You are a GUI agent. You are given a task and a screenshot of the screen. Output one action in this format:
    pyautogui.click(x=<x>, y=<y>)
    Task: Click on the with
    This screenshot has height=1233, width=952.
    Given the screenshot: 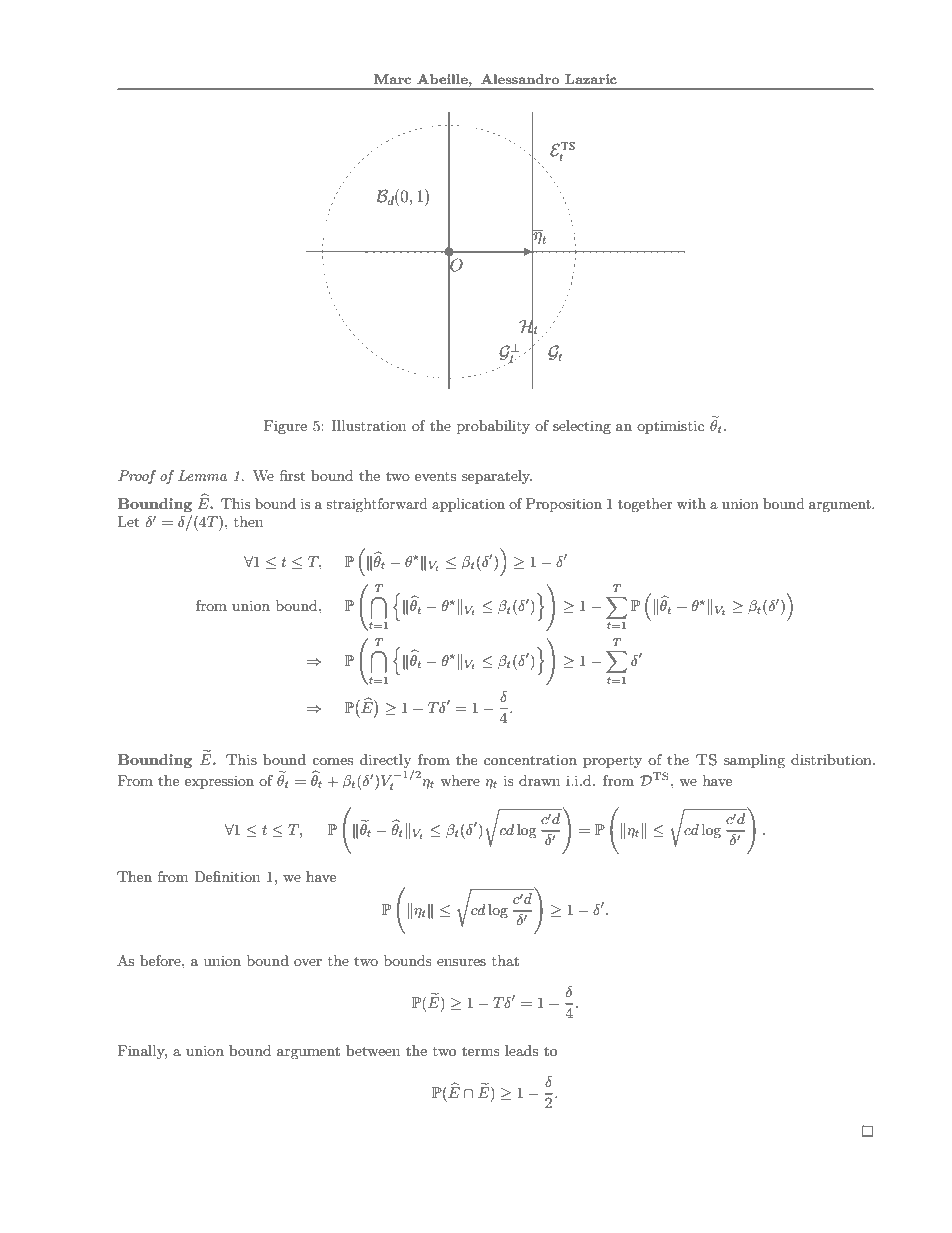 What is the action you would take?
    pyautogui.click(x=691, y=503)
